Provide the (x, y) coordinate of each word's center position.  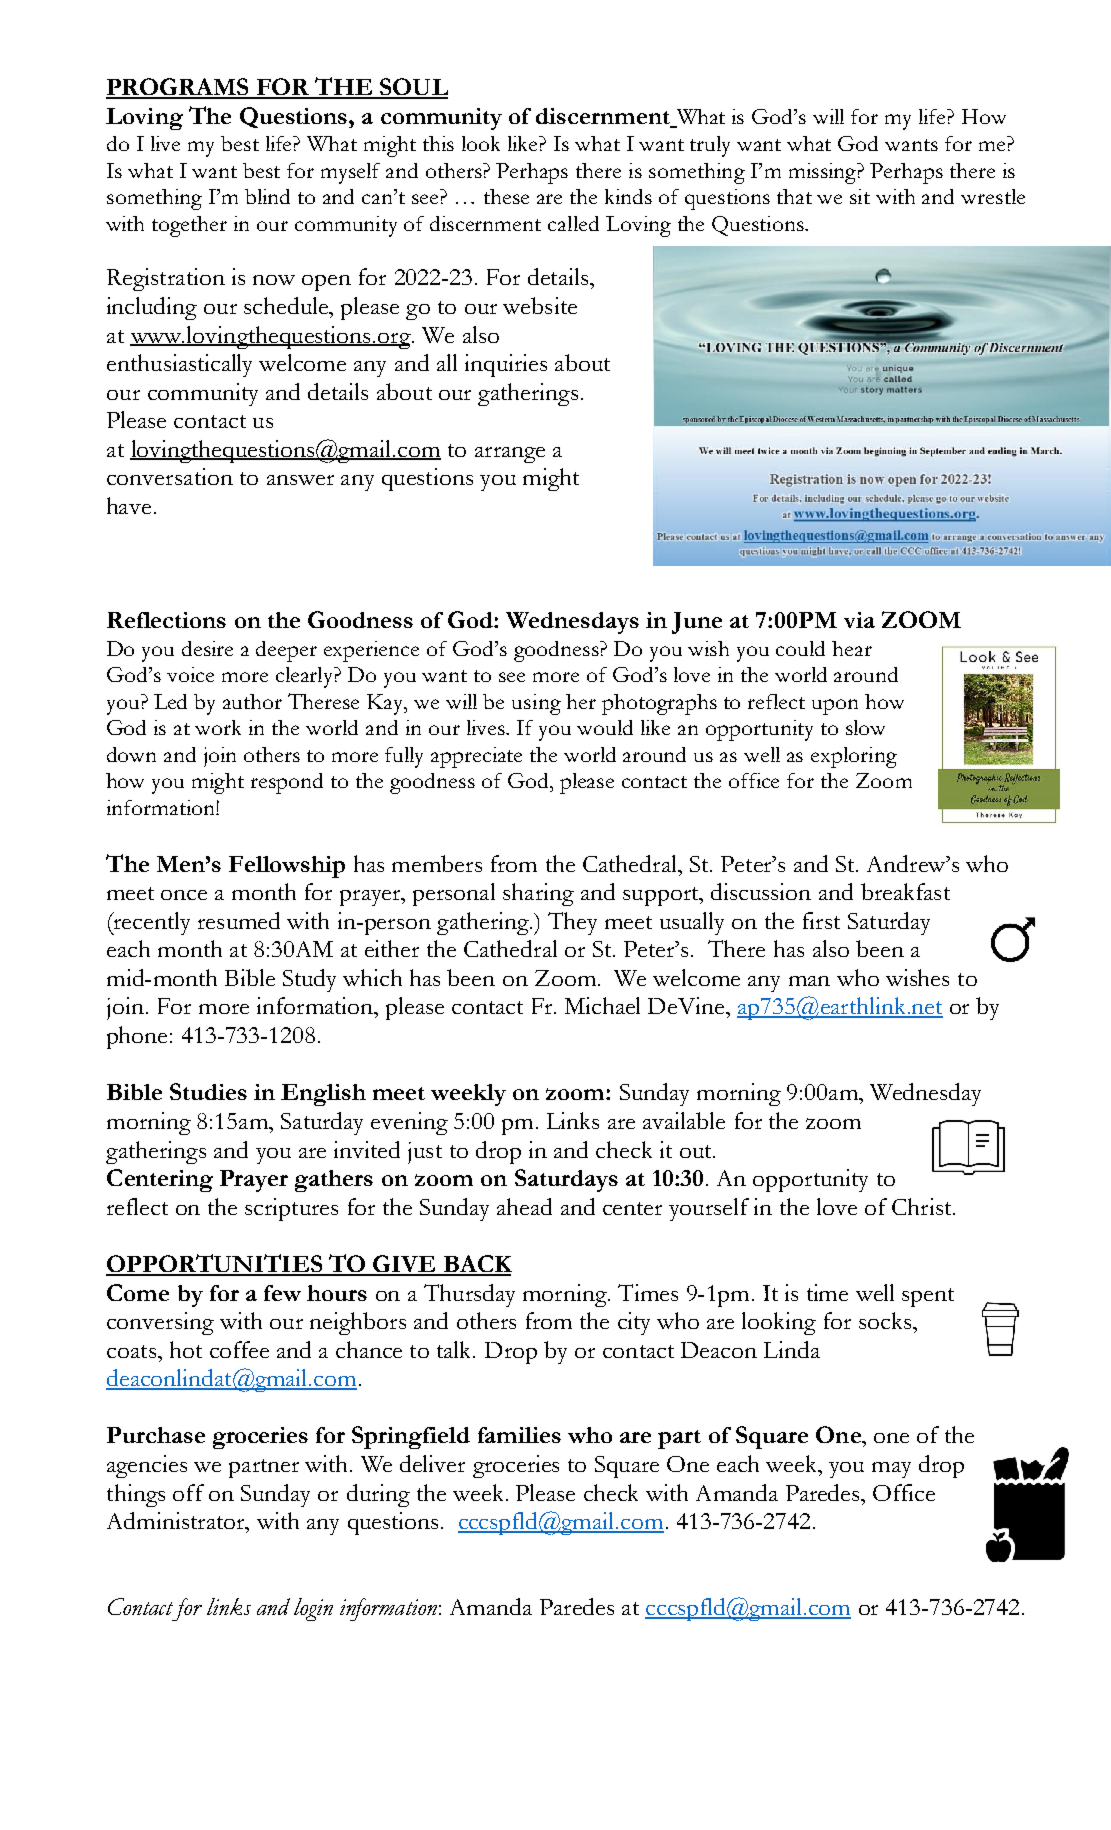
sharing (538, 894)
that (794, 196)
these (506, 196)
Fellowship (287, 867)
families (519, 1435)
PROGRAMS (178, 88)
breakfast (905, 891)
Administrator (177, 1520)
